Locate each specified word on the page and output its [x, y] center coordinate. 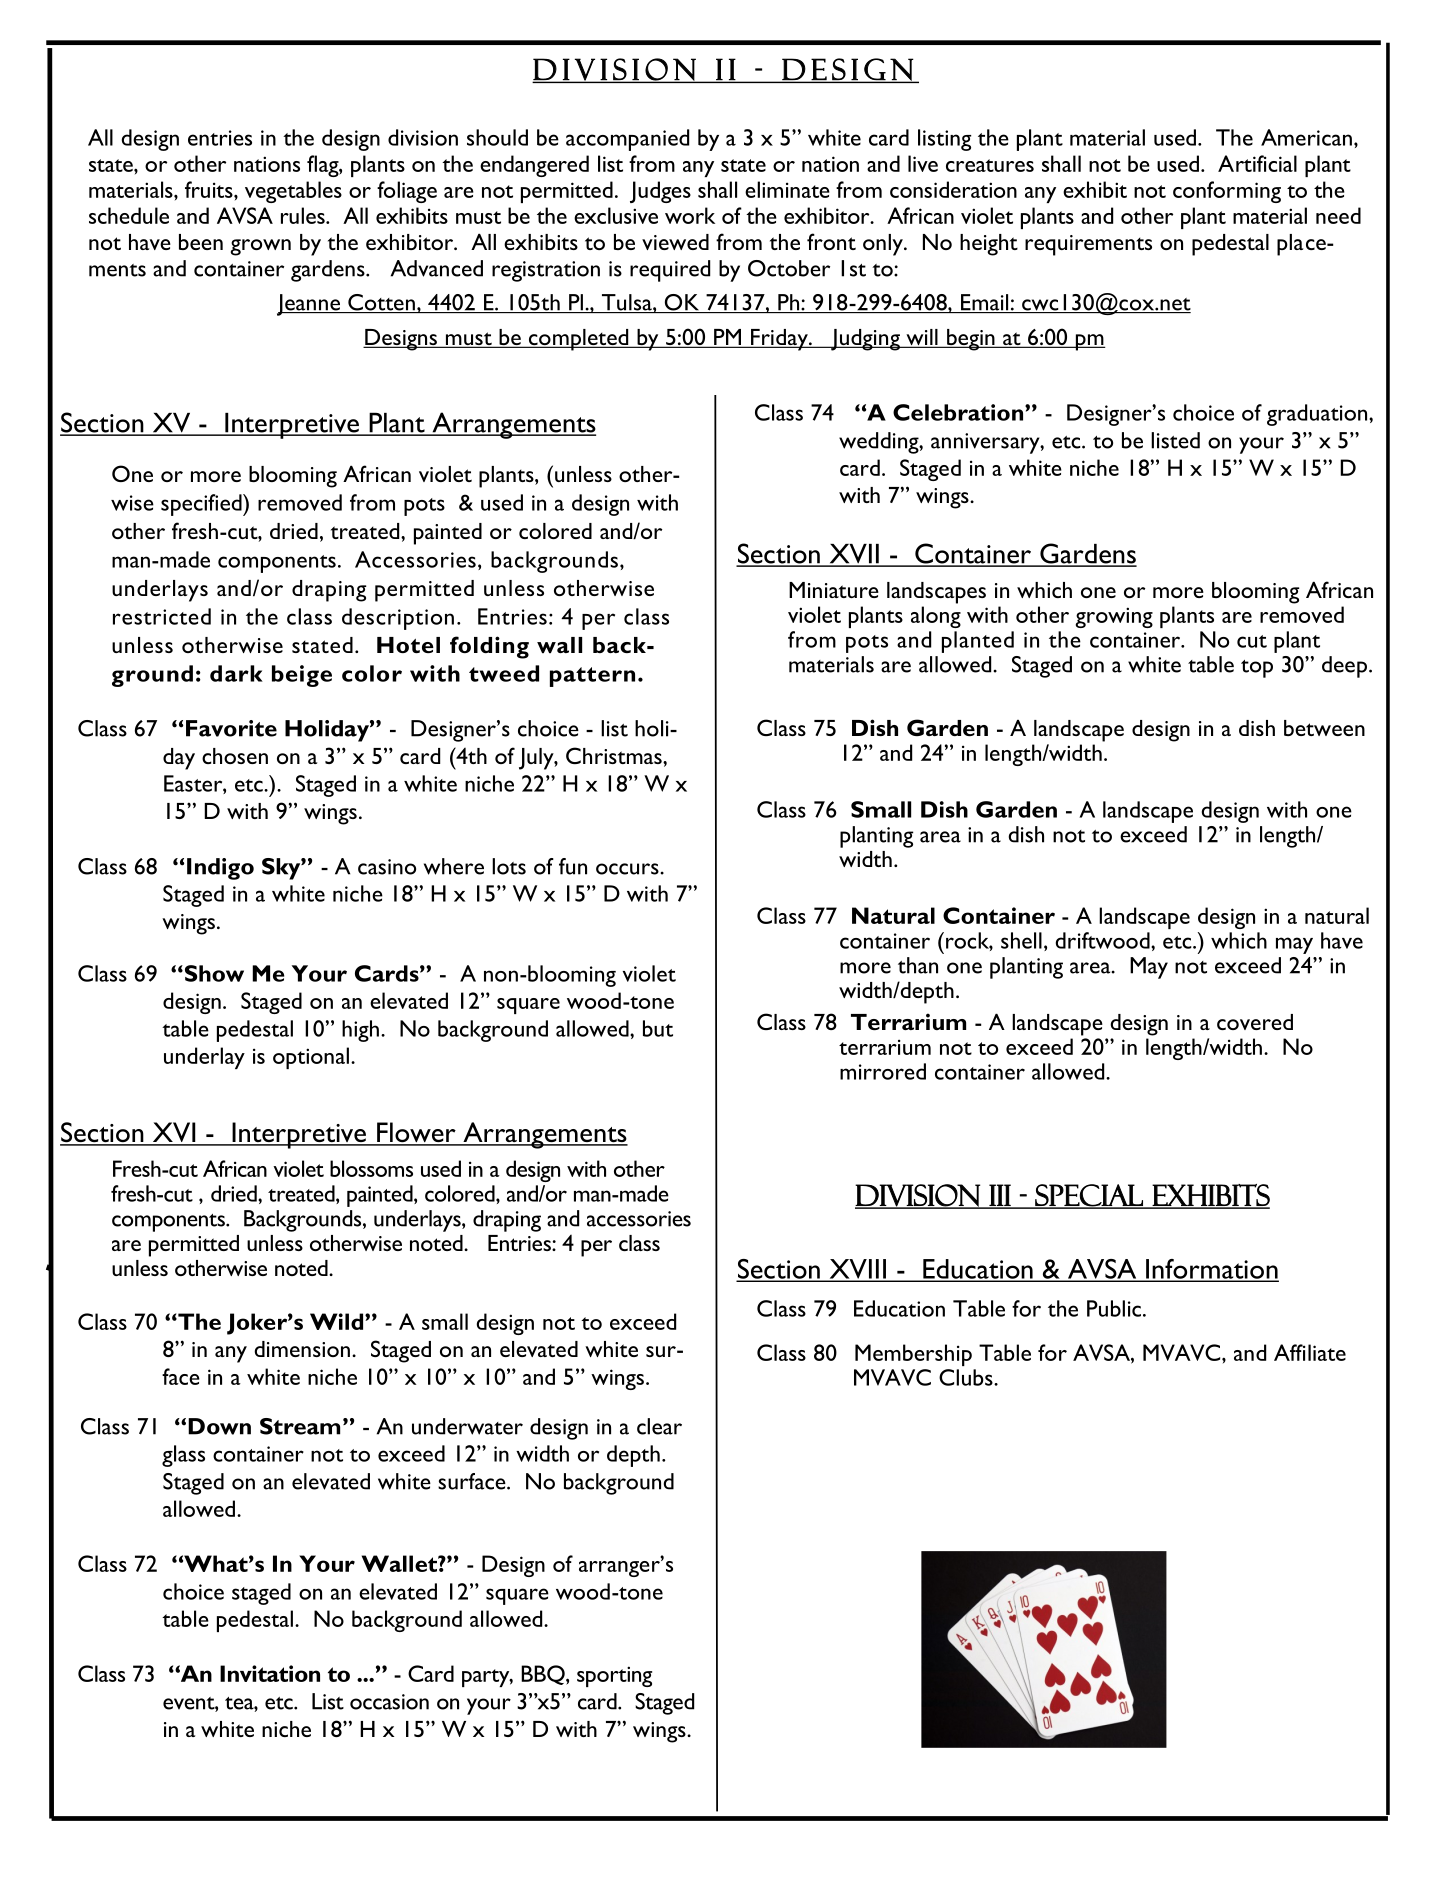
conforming [1227, 192]
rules [304, 215]
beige [302, 676]
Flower [416, 1133]
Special [1089, 1196]
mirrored [883, 1071]
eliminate [787, 189]
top [1257, 669]
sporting [614, 1676]
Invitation [270, 1673]
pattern [592, 677]
